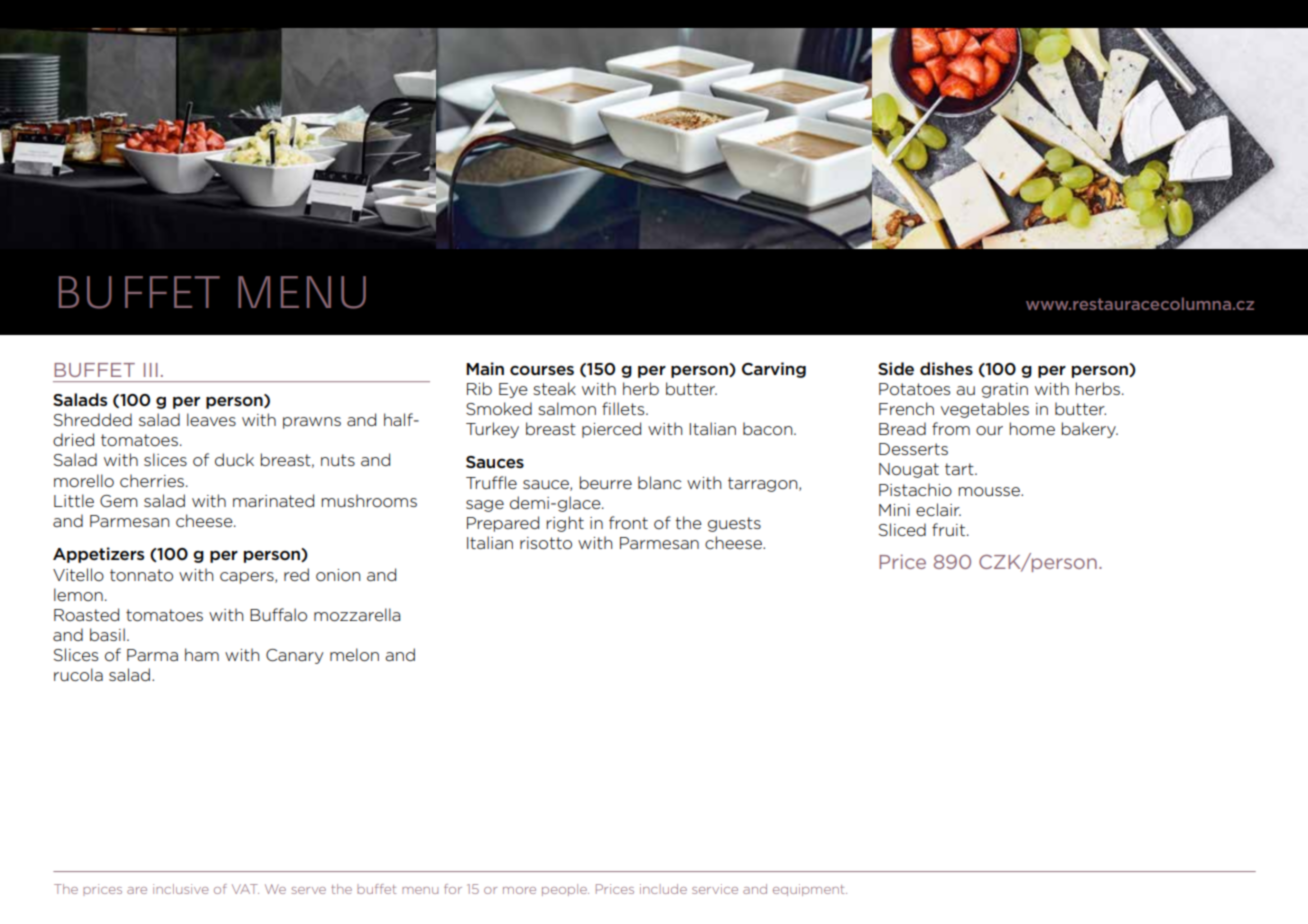  Describe the element at coordinates (181, 889) in the page. I see `inclusive` at that location.
